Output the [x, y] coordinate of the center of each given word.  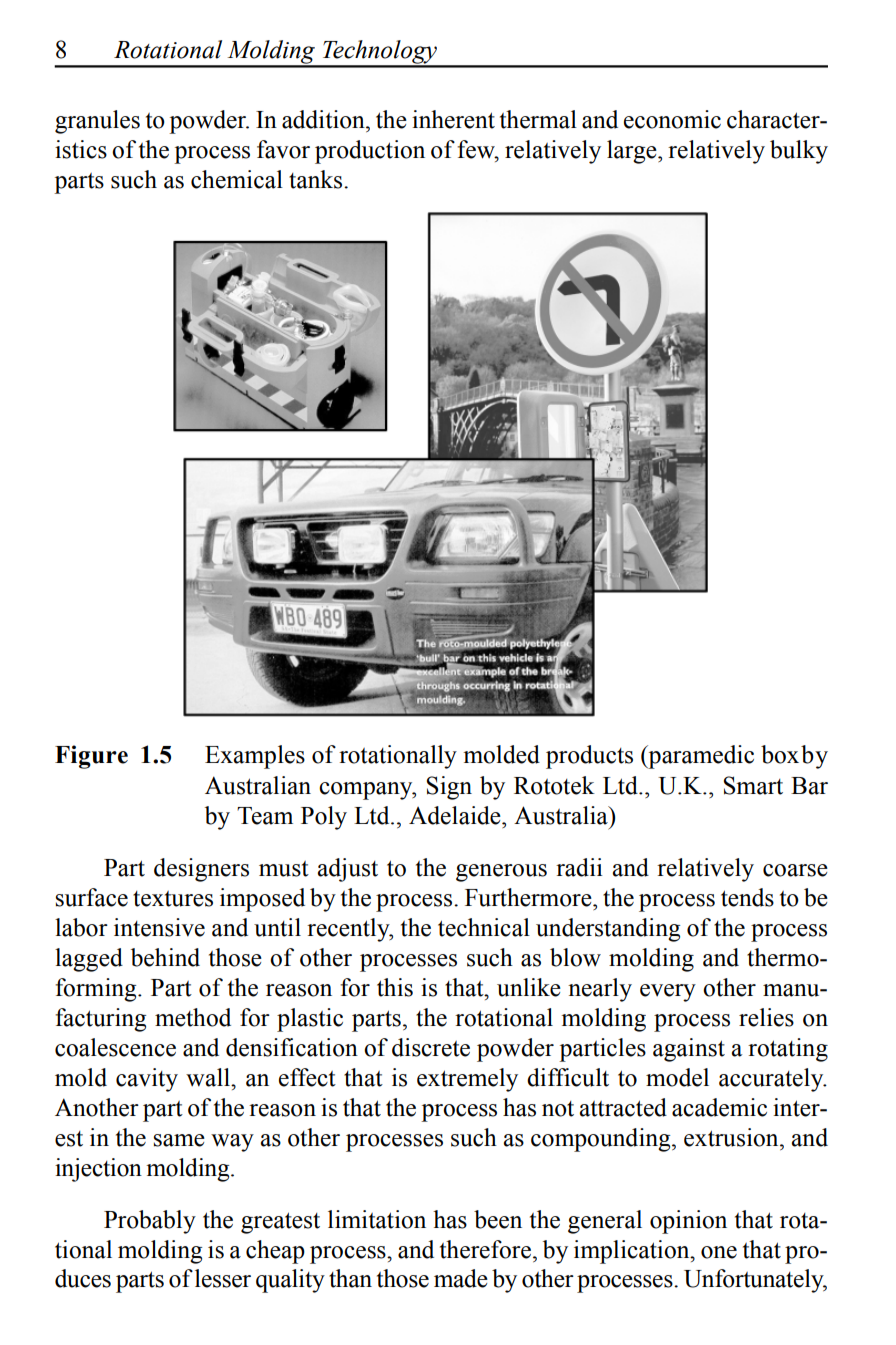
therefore [485, 1249]
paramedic [700, 757]
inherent [453, 119]
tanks [317, 179]
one [719, 1252]
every [668, 993]
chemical [237, 179]
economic [672, 119]
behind [165, 957]
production [370, 152]
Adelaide [456, 815]
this [395, 987]
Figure [91, 757]
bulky [799, 152]
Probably [150, 1222]
